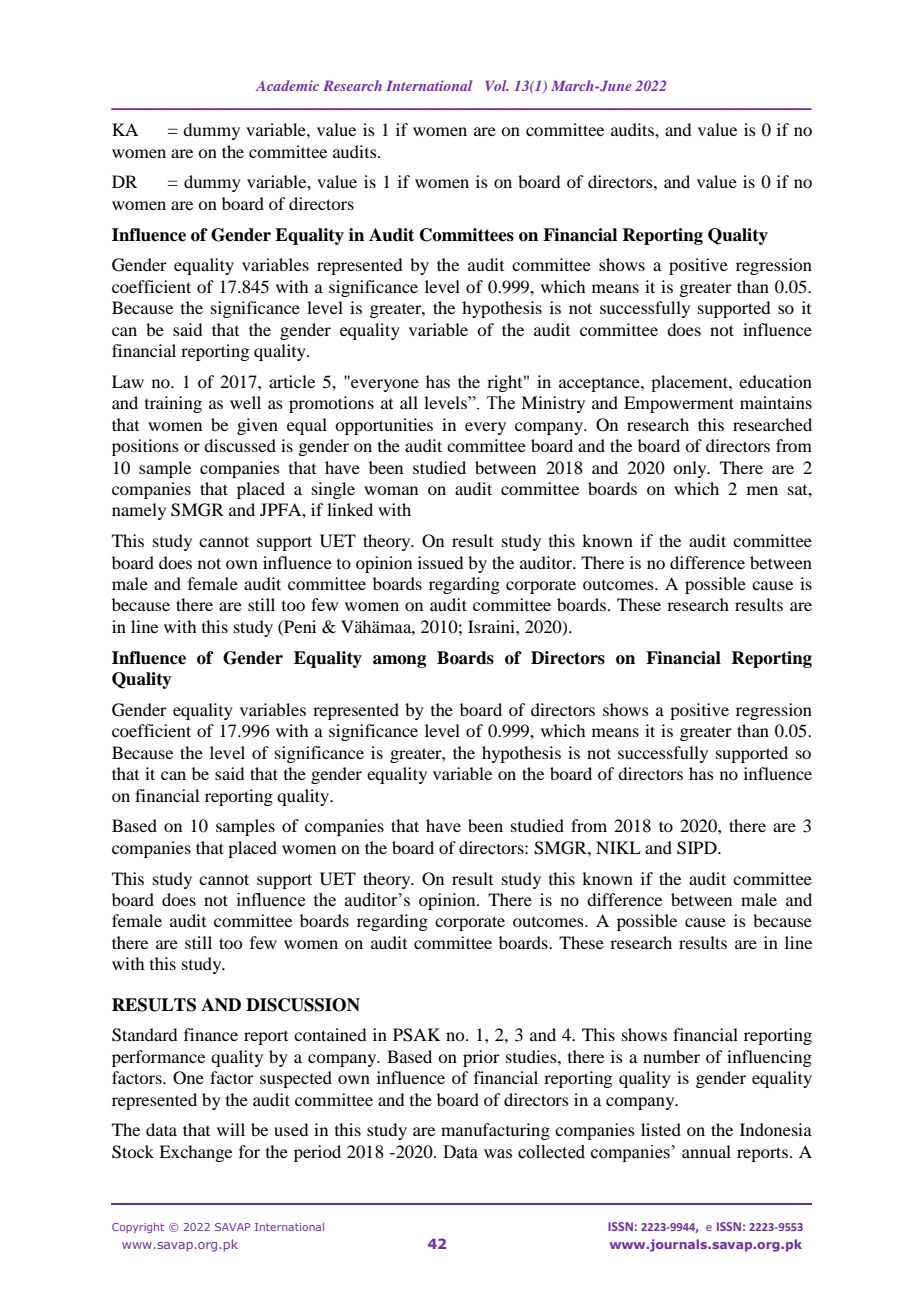  What do you see at coordinates (481, 1058) in the image?
I see `prior` at bounding box center [481, 1058].
